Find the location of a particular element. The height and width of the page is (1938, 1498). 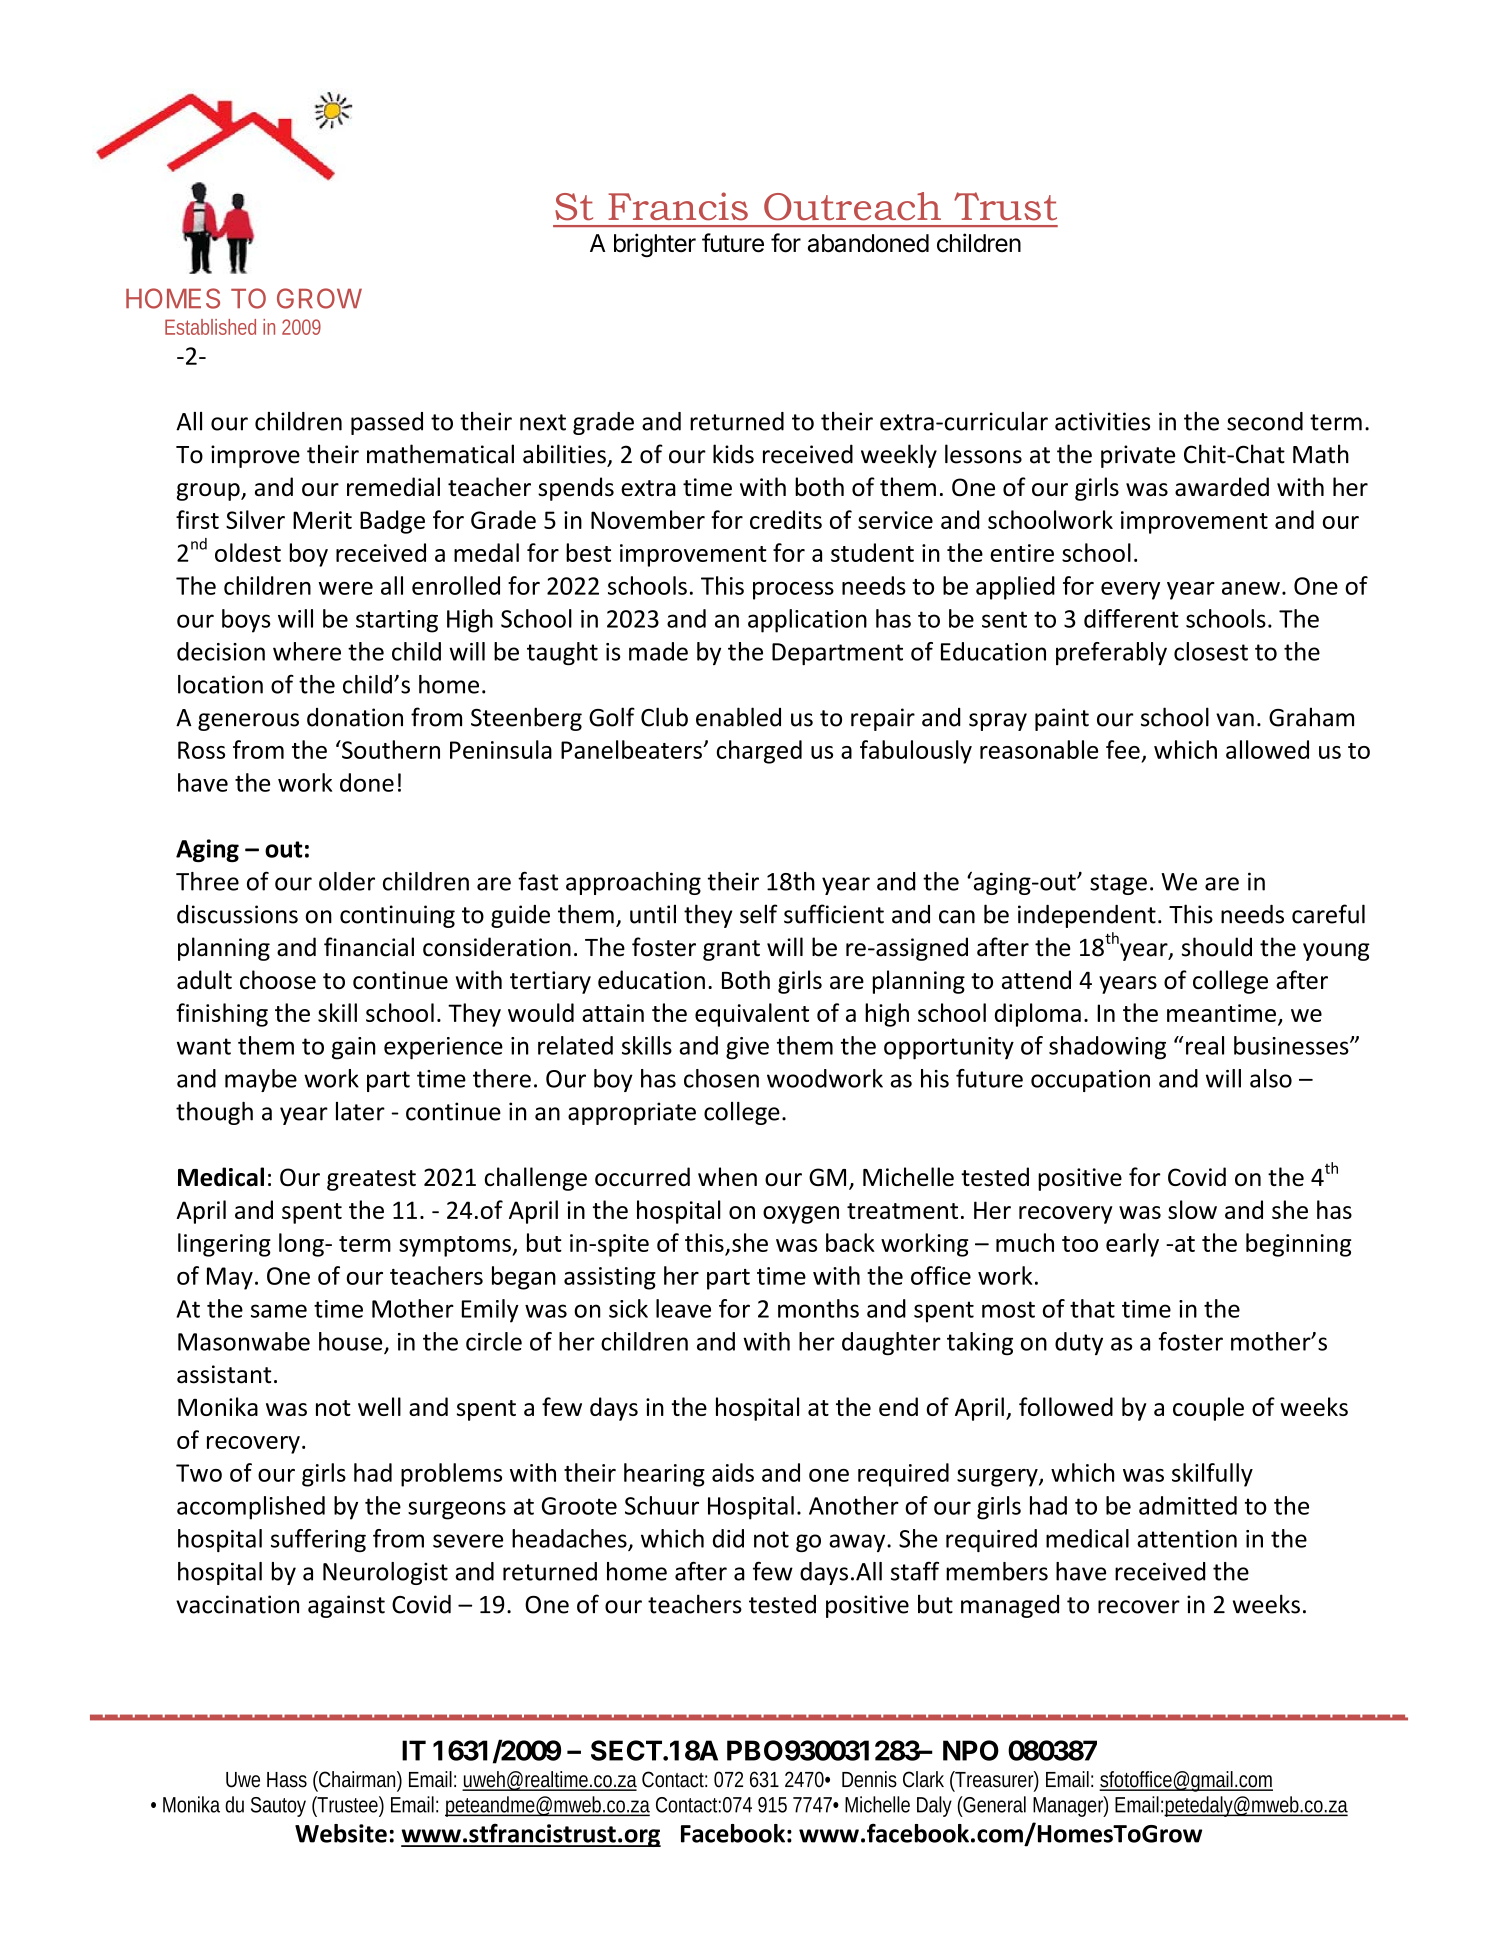

choose is located at coordinates (278, 979).
